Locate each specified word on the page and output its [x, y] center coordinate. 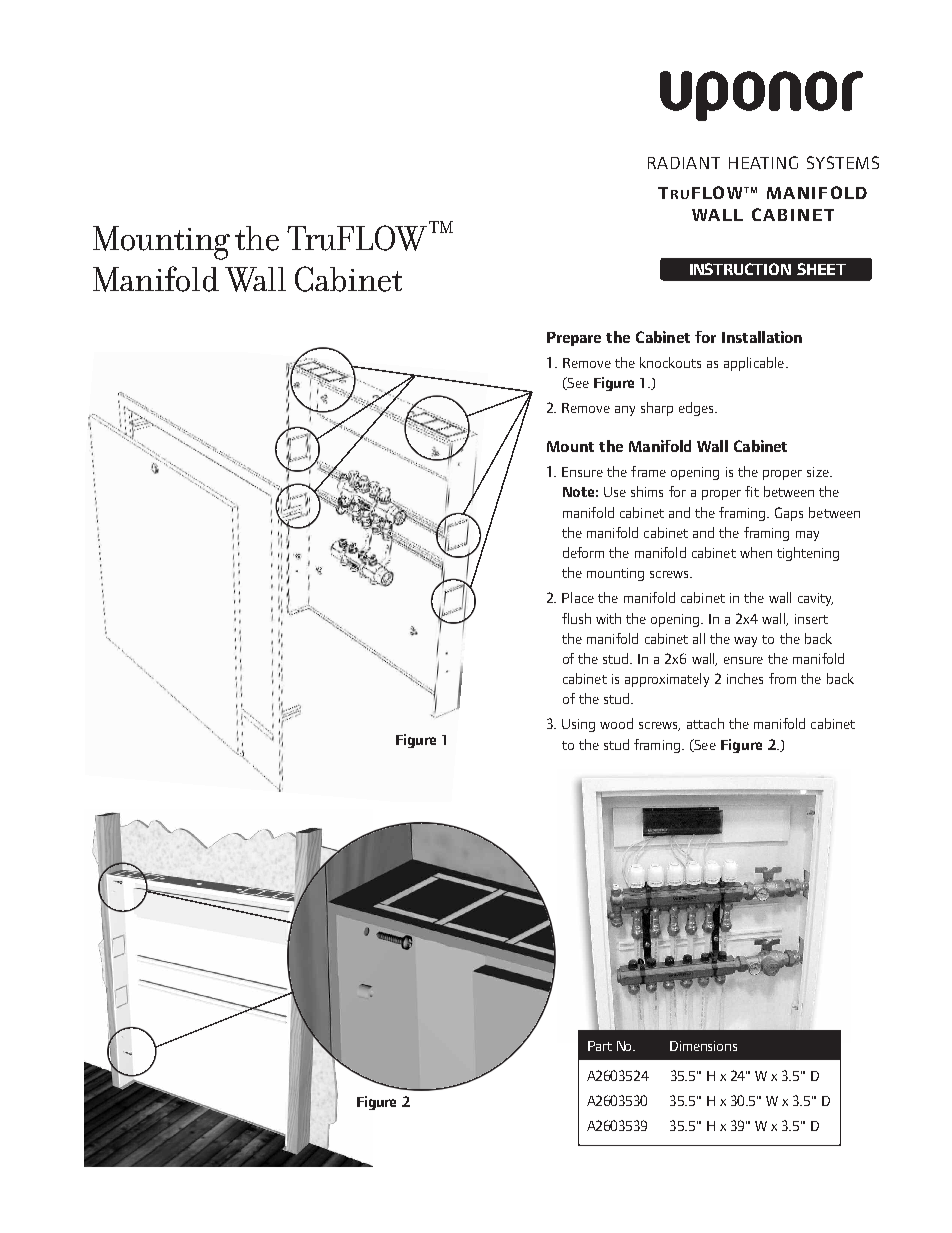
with [608, 618]
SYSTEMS [843, 162]
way [745, 642]
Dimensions [703, 1046]
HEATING [763, 162]
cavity [815, 599]
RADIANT [684, 163]
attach [705, 723]
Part [600, 1046]
